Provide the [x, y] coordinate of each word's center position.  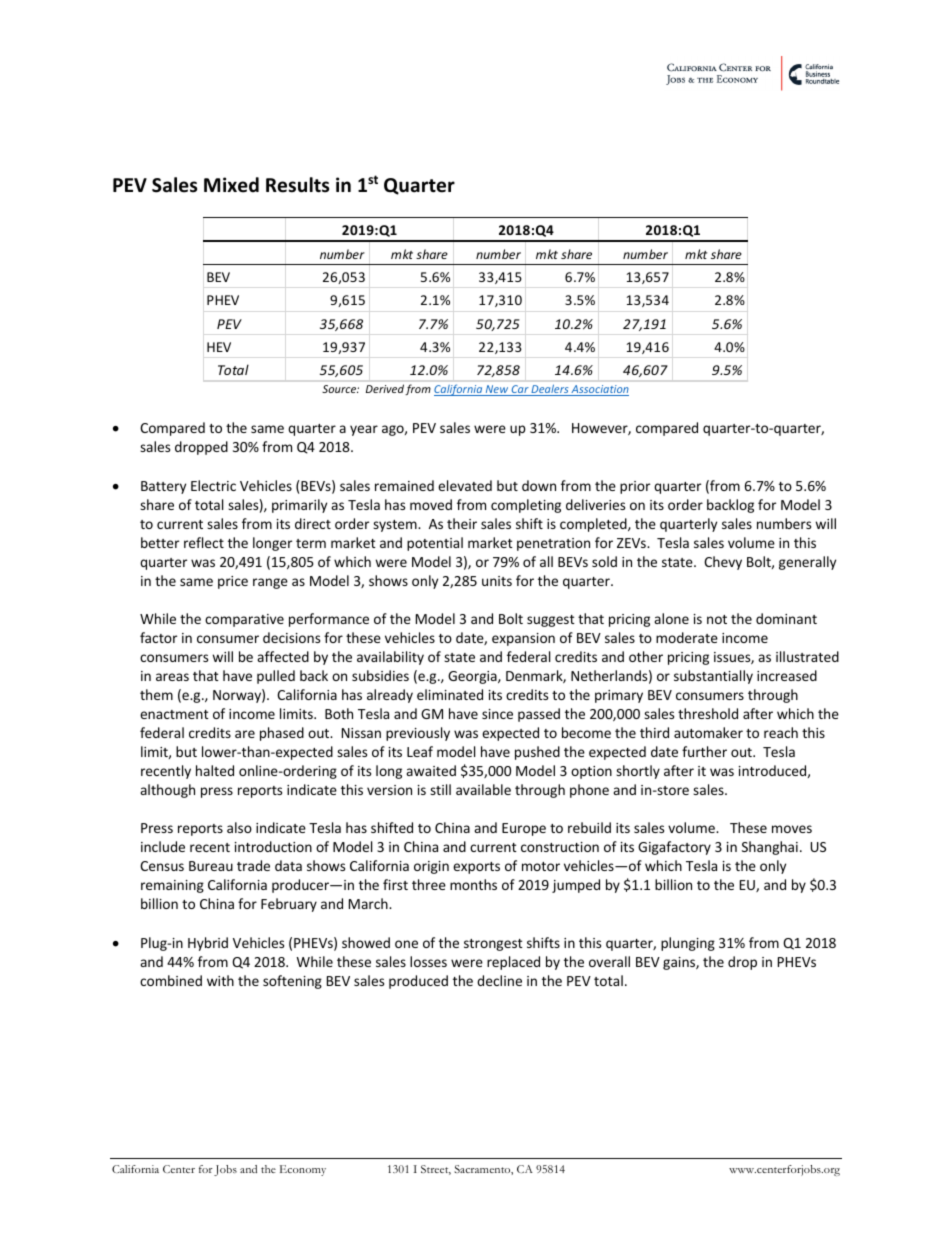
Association [599, 390]
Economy [303, 1170]
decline [499, 980]
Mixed [231, 185]
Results [297, 185]
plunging [688, 944]
